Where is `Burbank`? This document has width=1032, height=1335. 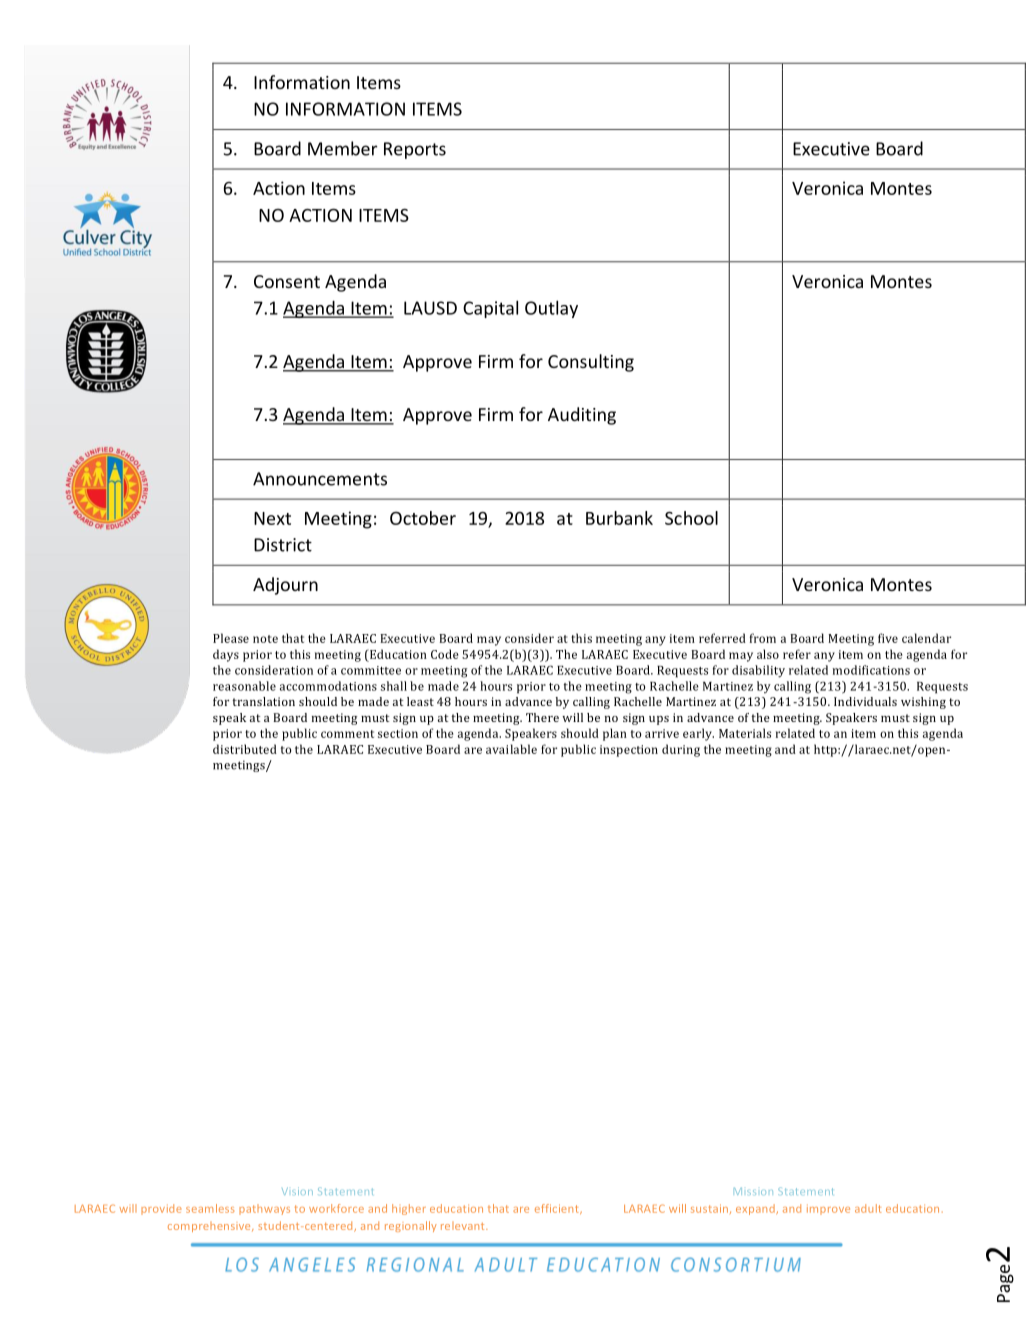
Burbank is located at coordinates (619, 518).
